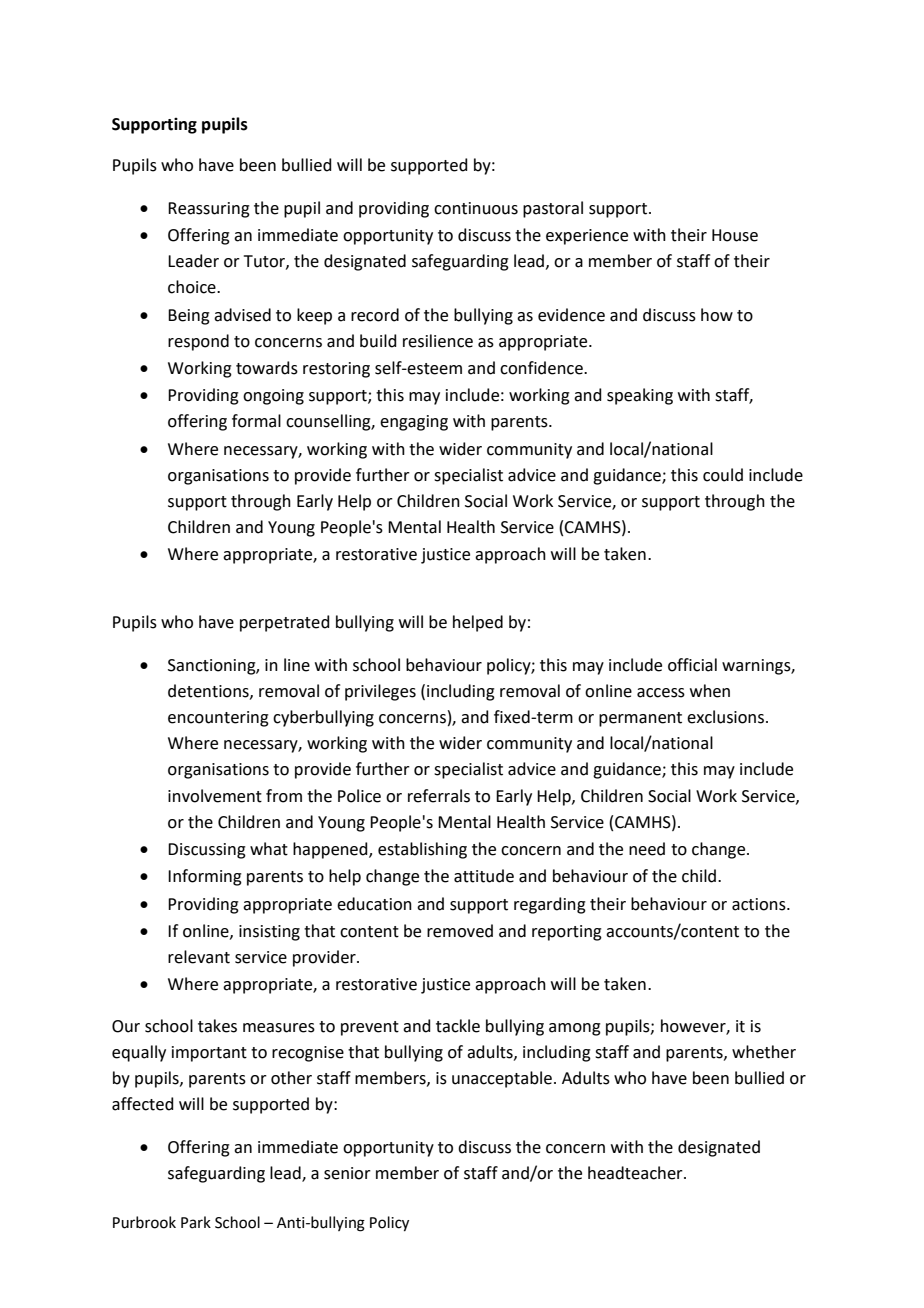 The width and height of the page is (924, 1308). What do you see at coordinates (735, 235) in the page?
I see `House` at bounding box center [735, 235].
